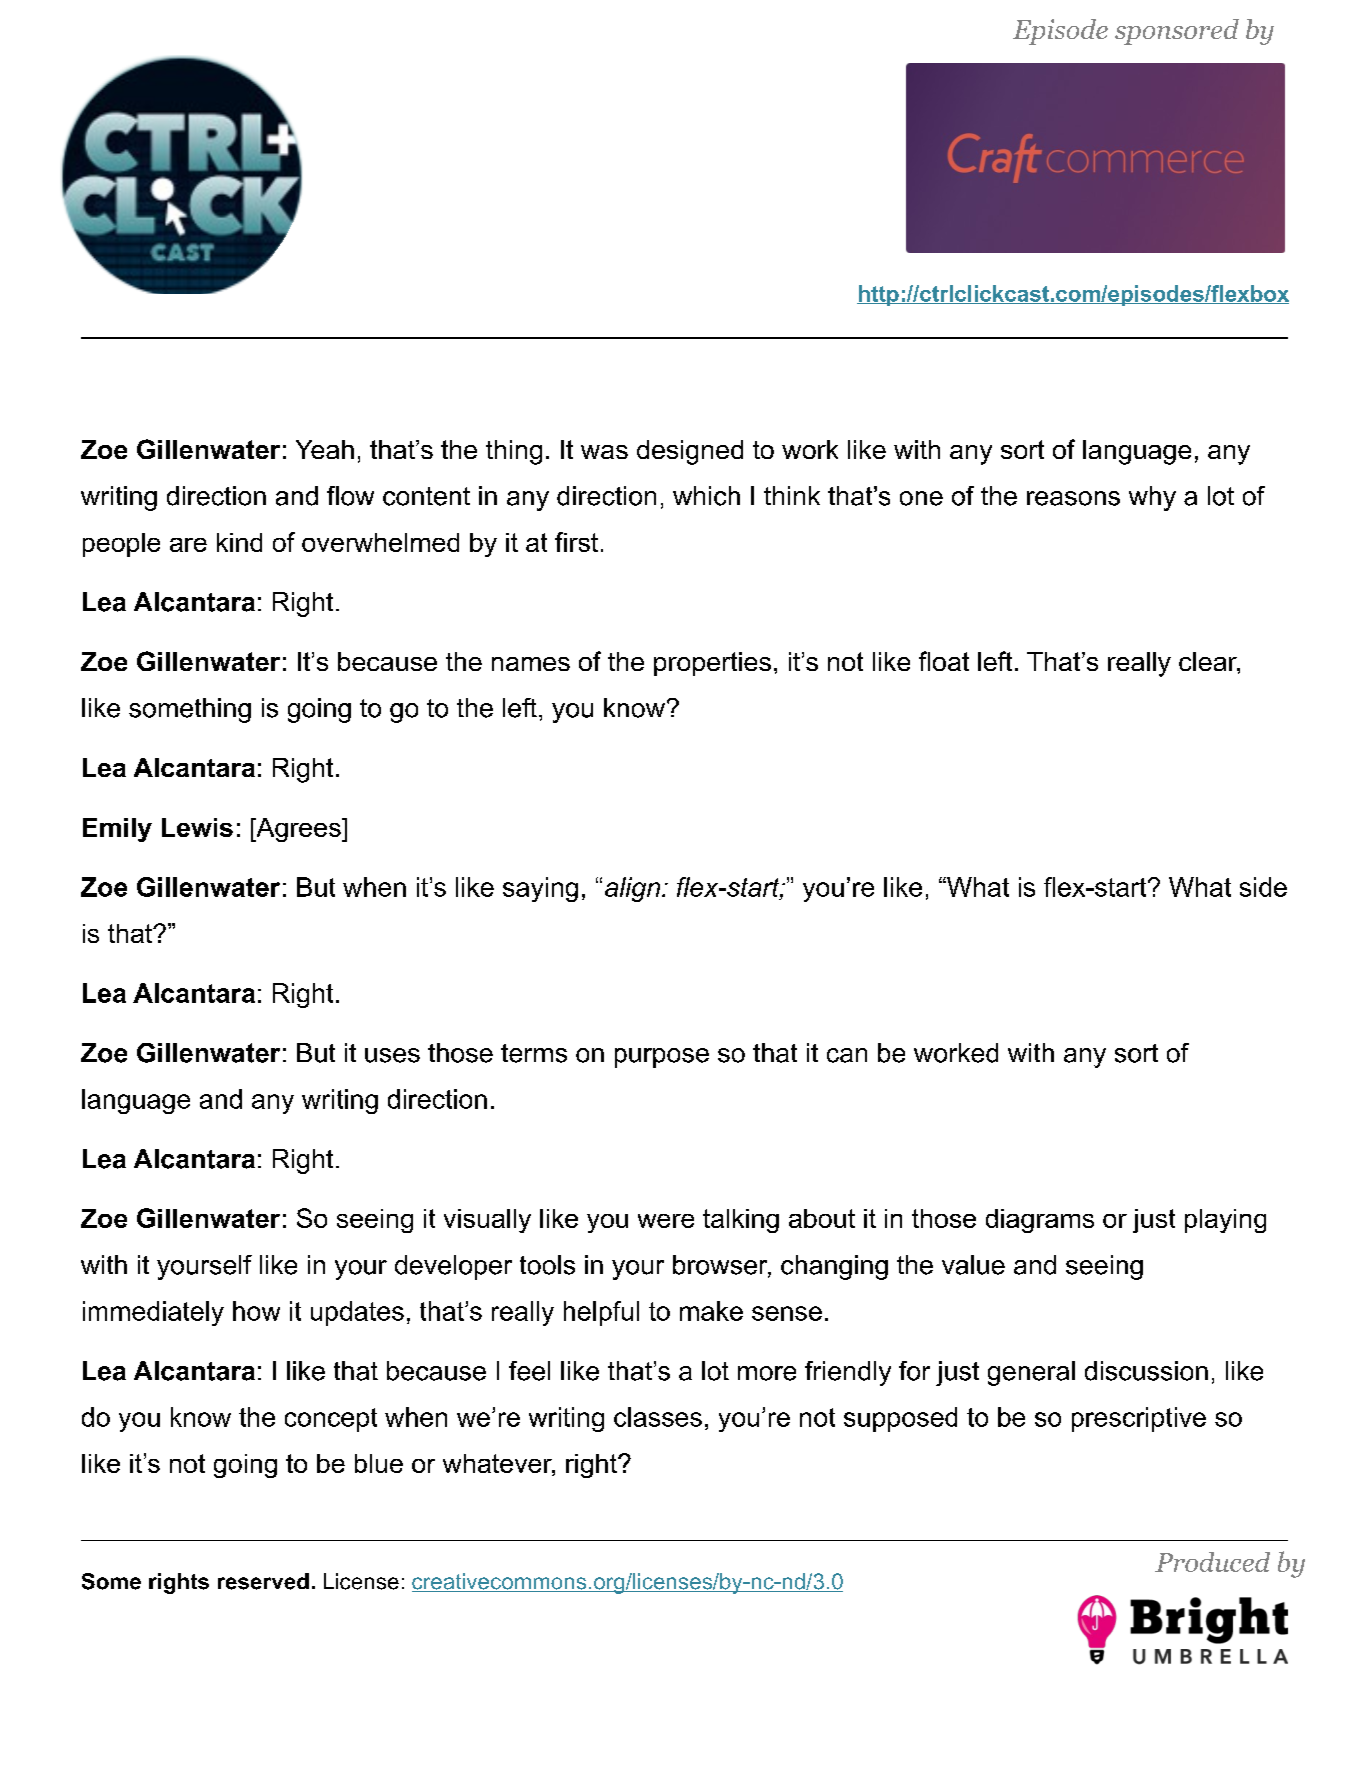 The height and width of the image is (1771, 1369). Describe the element at coordinates (325, 449) in the image. I see `Yeah` at that location.
